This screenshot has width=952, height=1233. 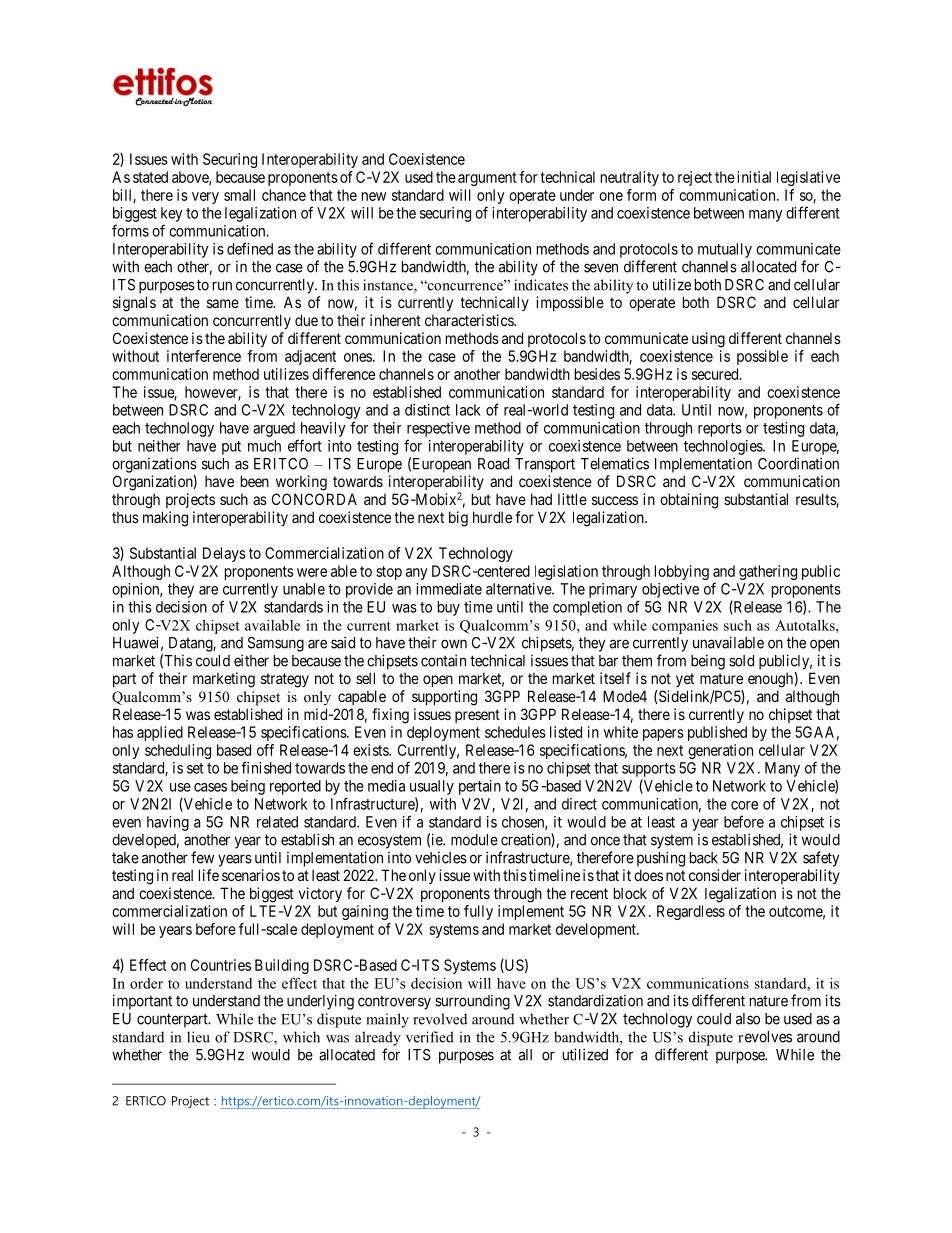 What do you see at coordinates (716, 374) in the screenshot?
I see `secured` at bounding box center [716, 374].
